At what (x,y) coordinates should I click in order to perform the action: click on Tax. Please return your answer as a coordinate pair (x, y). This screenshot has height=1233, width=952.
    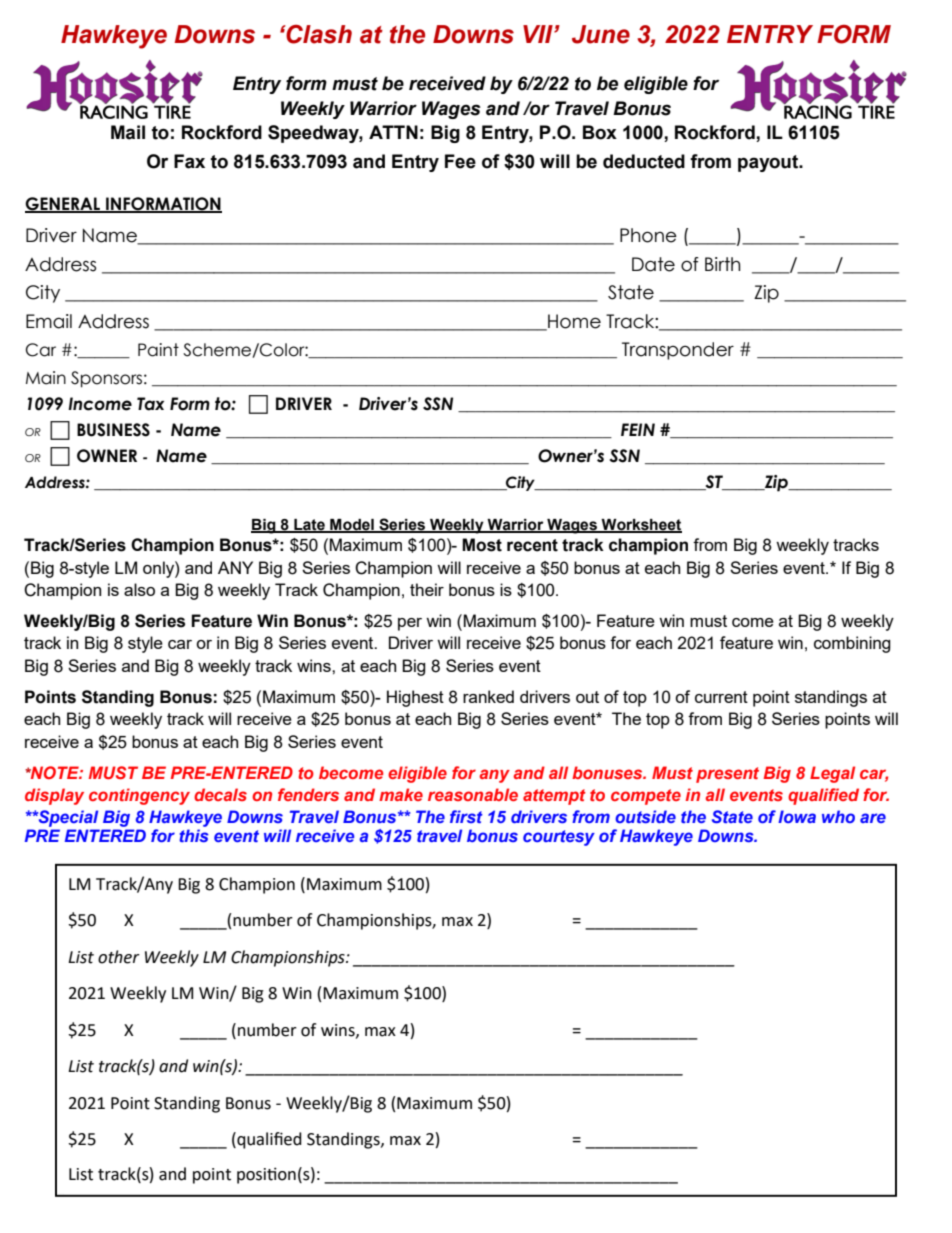
    Looking at the image, I should click on (150, 404).
